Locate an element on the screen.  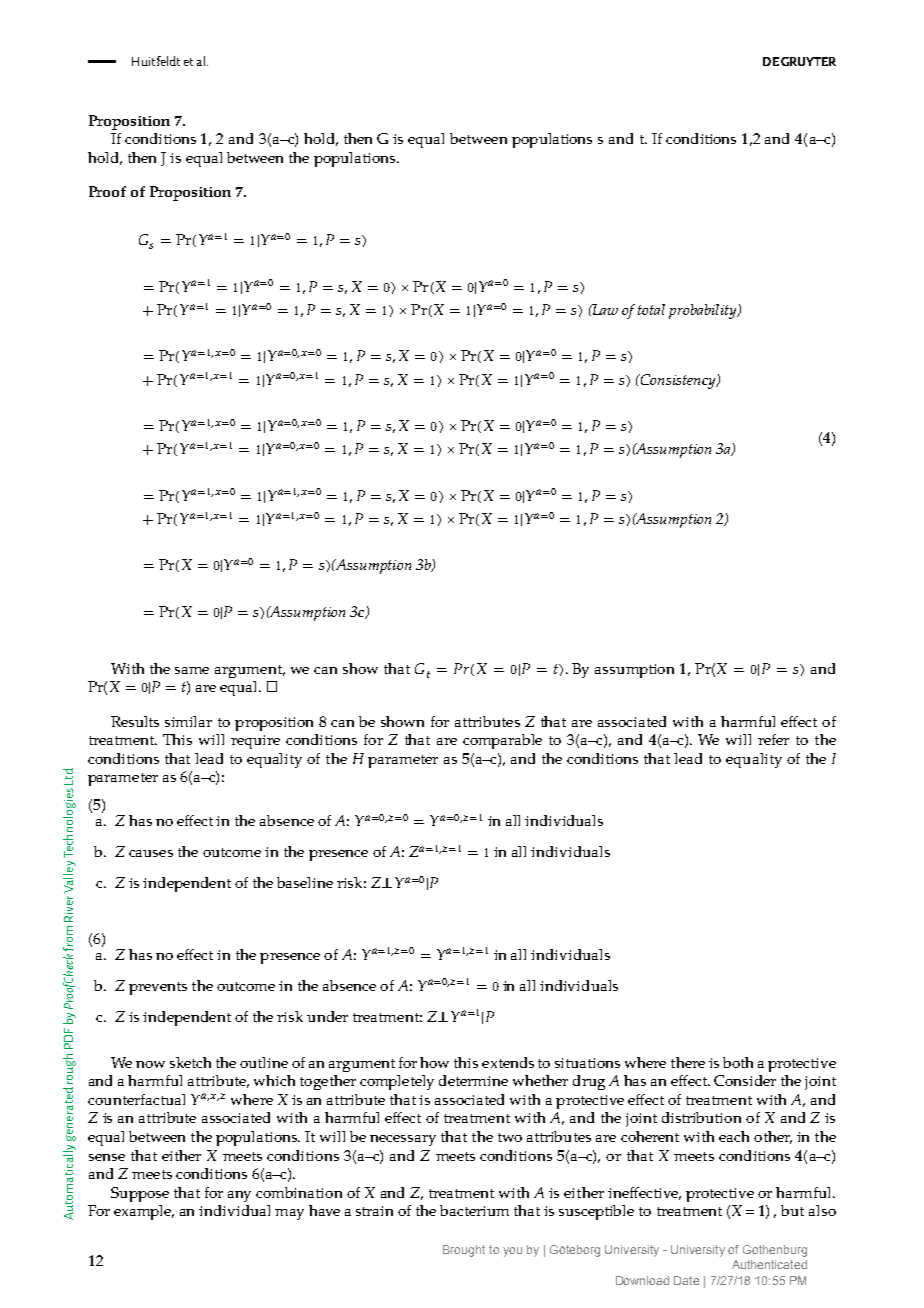
example is located at coordinates (144, 1212).
